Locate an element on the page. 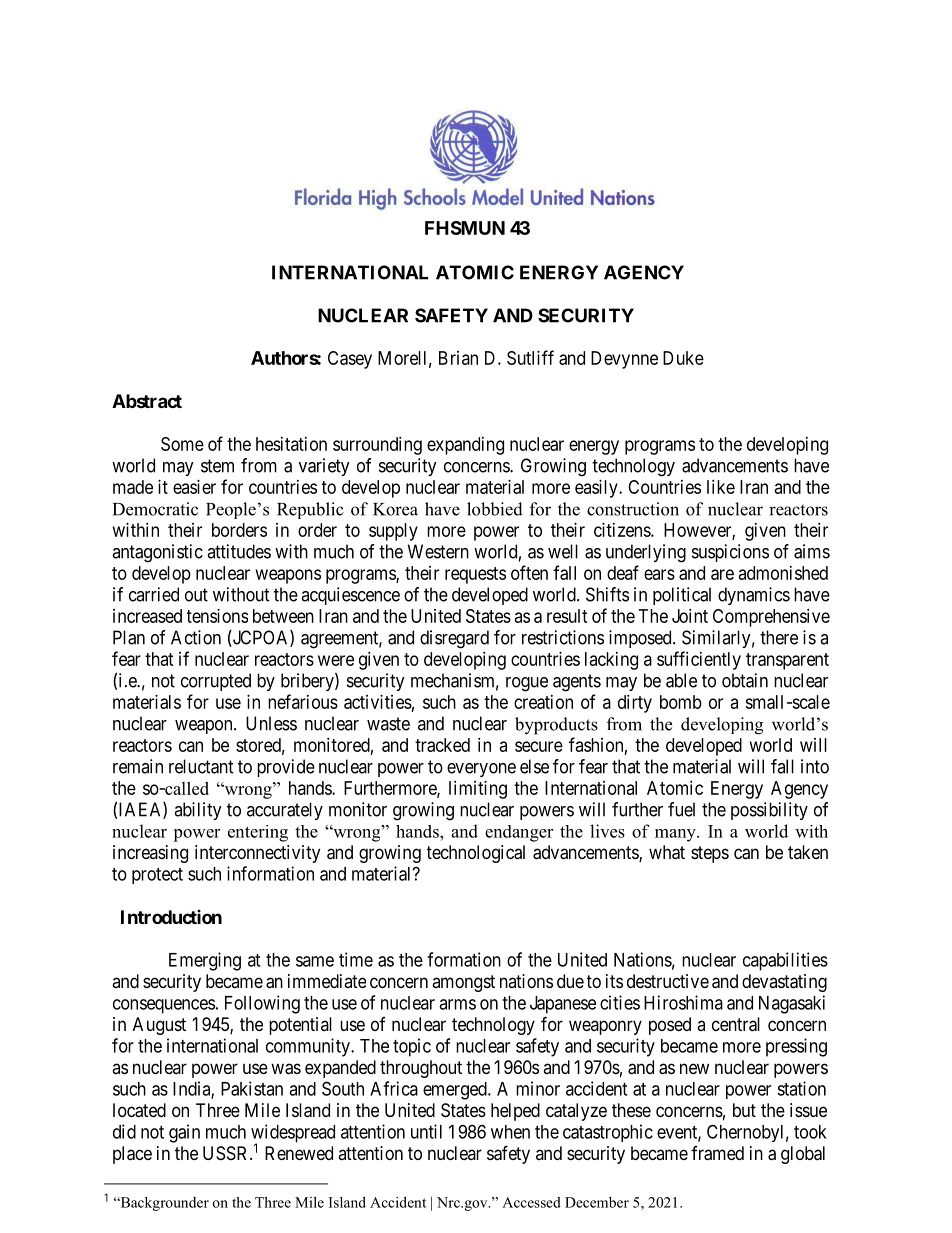 The height and width of the document is (1233, 952). possibility is located at coordinates (769, 811).
